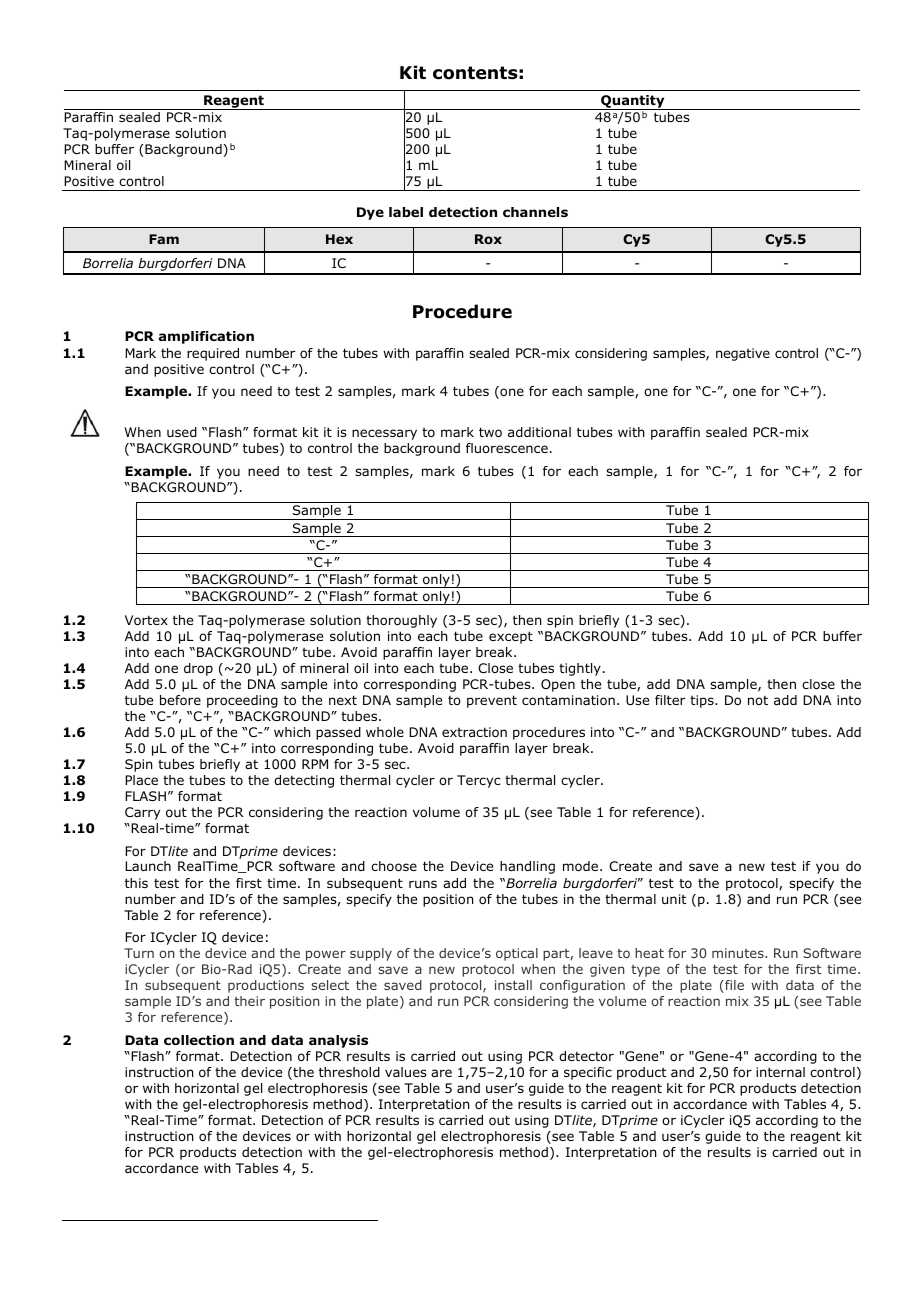  Describe the element at coordinates (490, 432) in the image. I see `two` at that location.
